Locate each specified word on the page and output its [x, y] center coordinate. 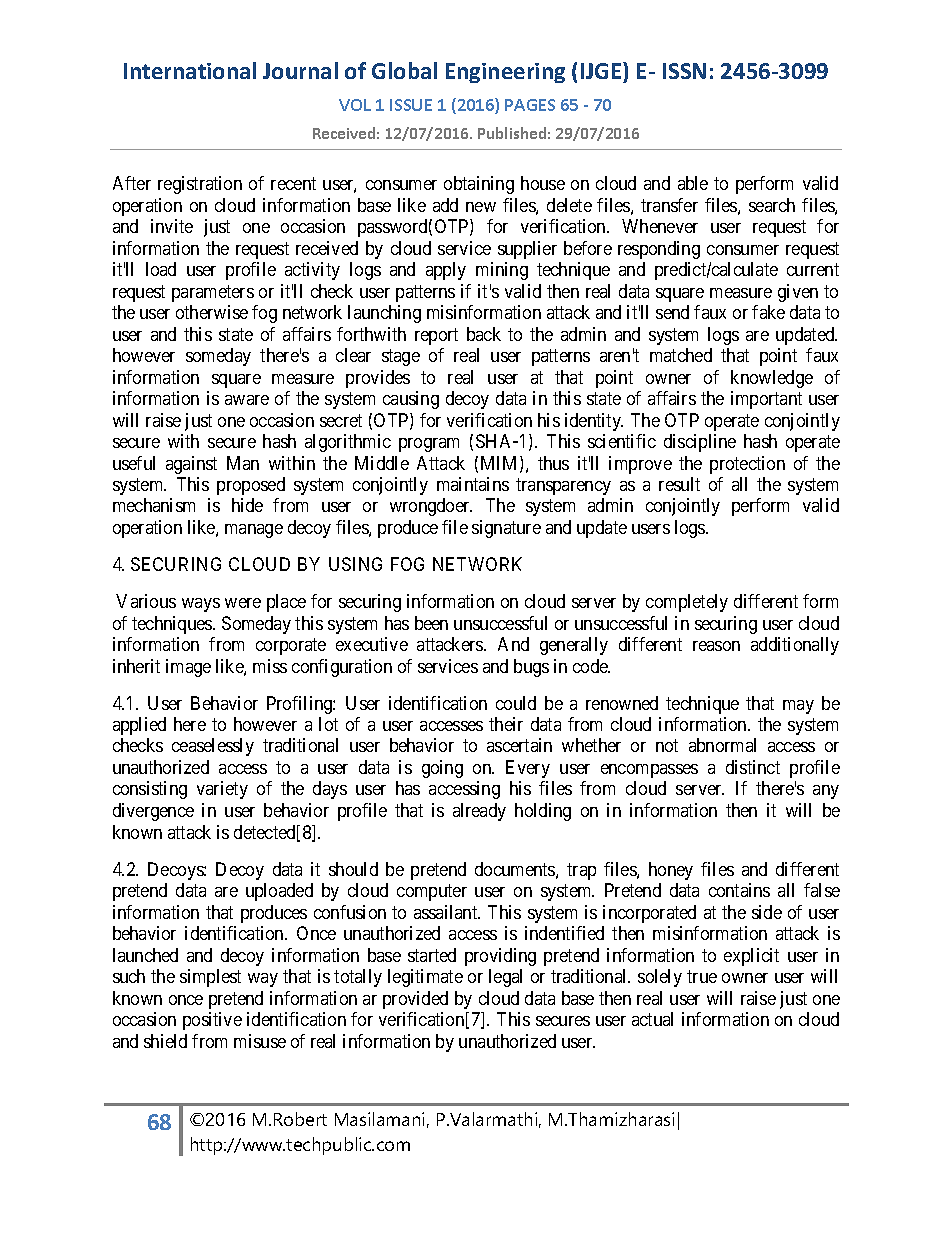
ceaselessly [213, 747]
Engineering [505, 73]
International [190, 70]
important [766, 400]
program [429, 445]
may [798, 707]
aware [247, 400]
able [693, 183]
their [506, 724]
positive [212, 1021]
